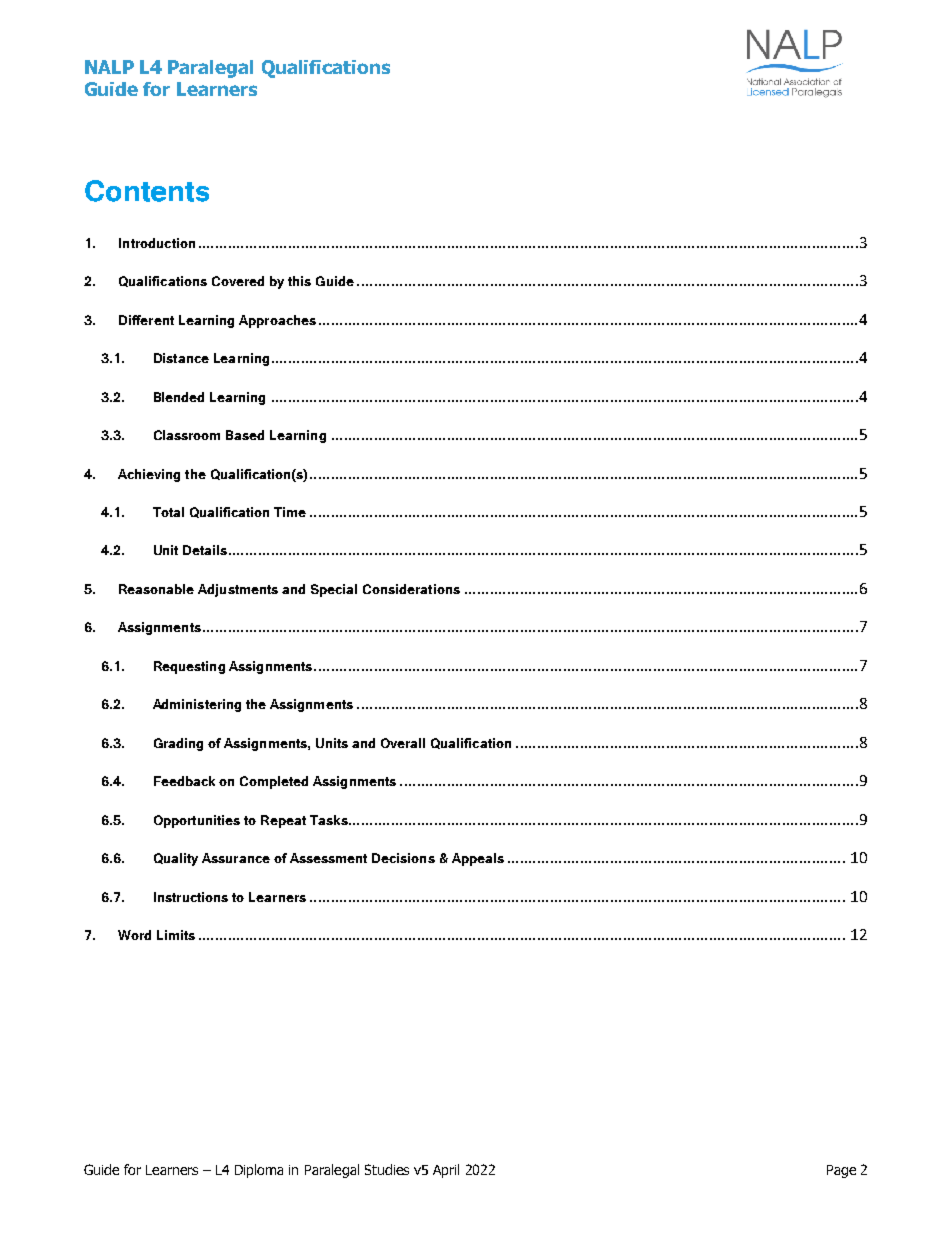 This image has width=952, height=1233. I want to click on Overall, so click(403, 743).
